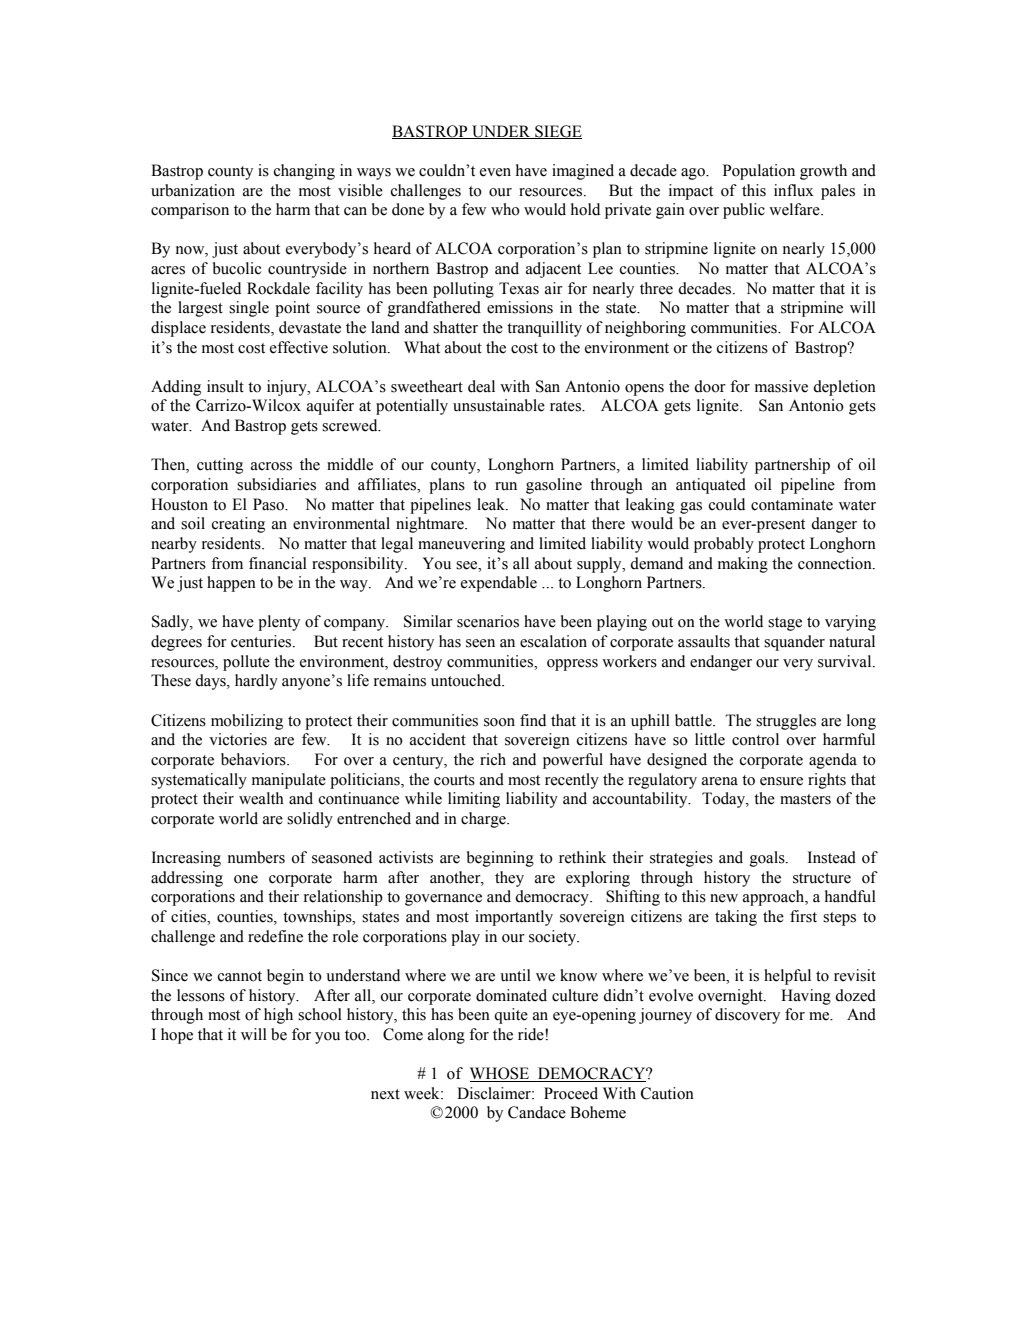 This image has width=1027, height=1329. I want to click on even, so click(495, 172).
